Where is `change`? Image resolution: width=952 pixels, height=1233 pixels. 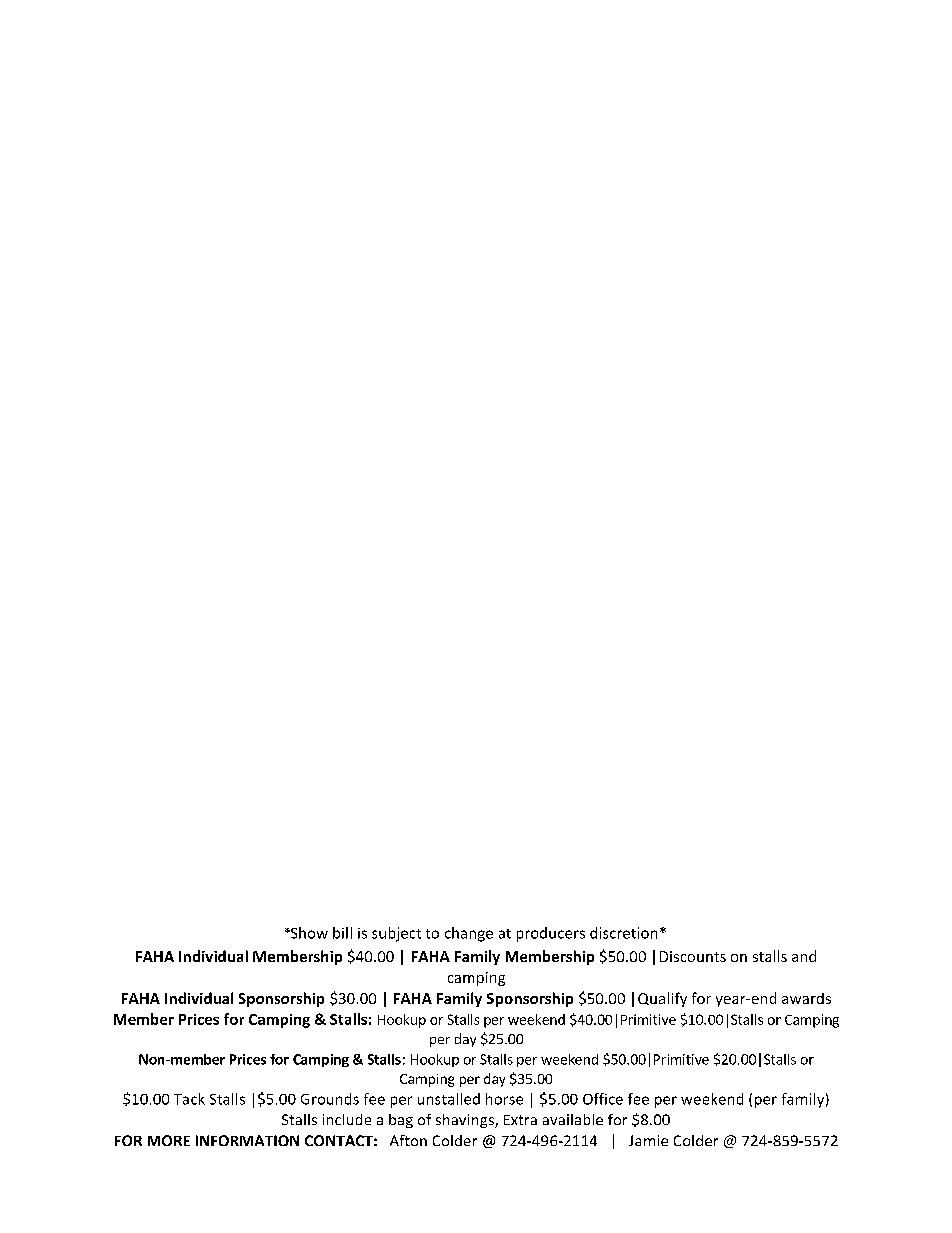
change is located at coordinates (469, 934).
